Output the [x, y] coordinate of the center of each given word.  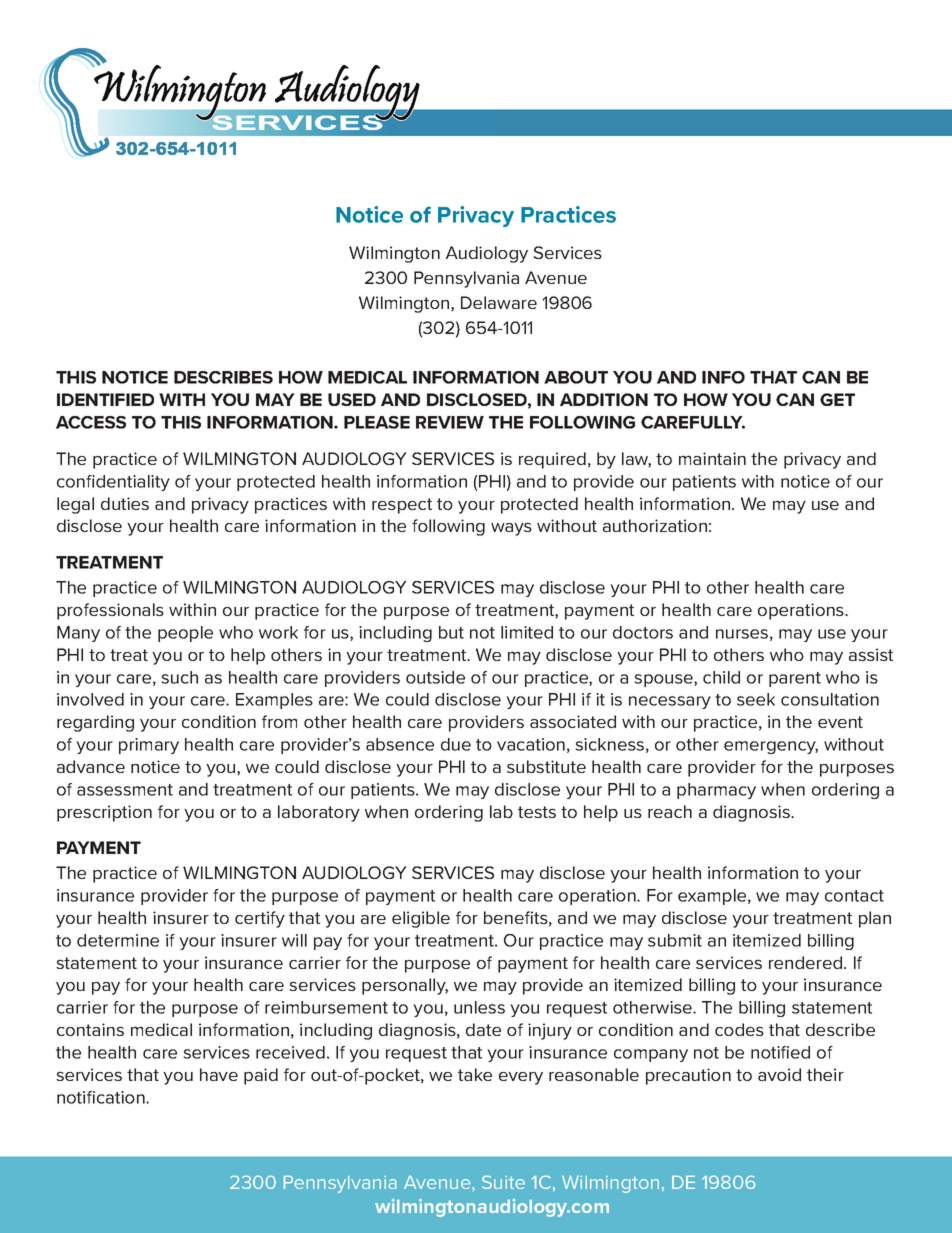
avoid [779, 1074]
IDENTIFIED [105, 399]
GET [837, 399]
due [456, 744]
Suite [503, 1182]
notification [102, 1097]
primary [149, 746]
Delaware [499, 302]
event [840, 722]
